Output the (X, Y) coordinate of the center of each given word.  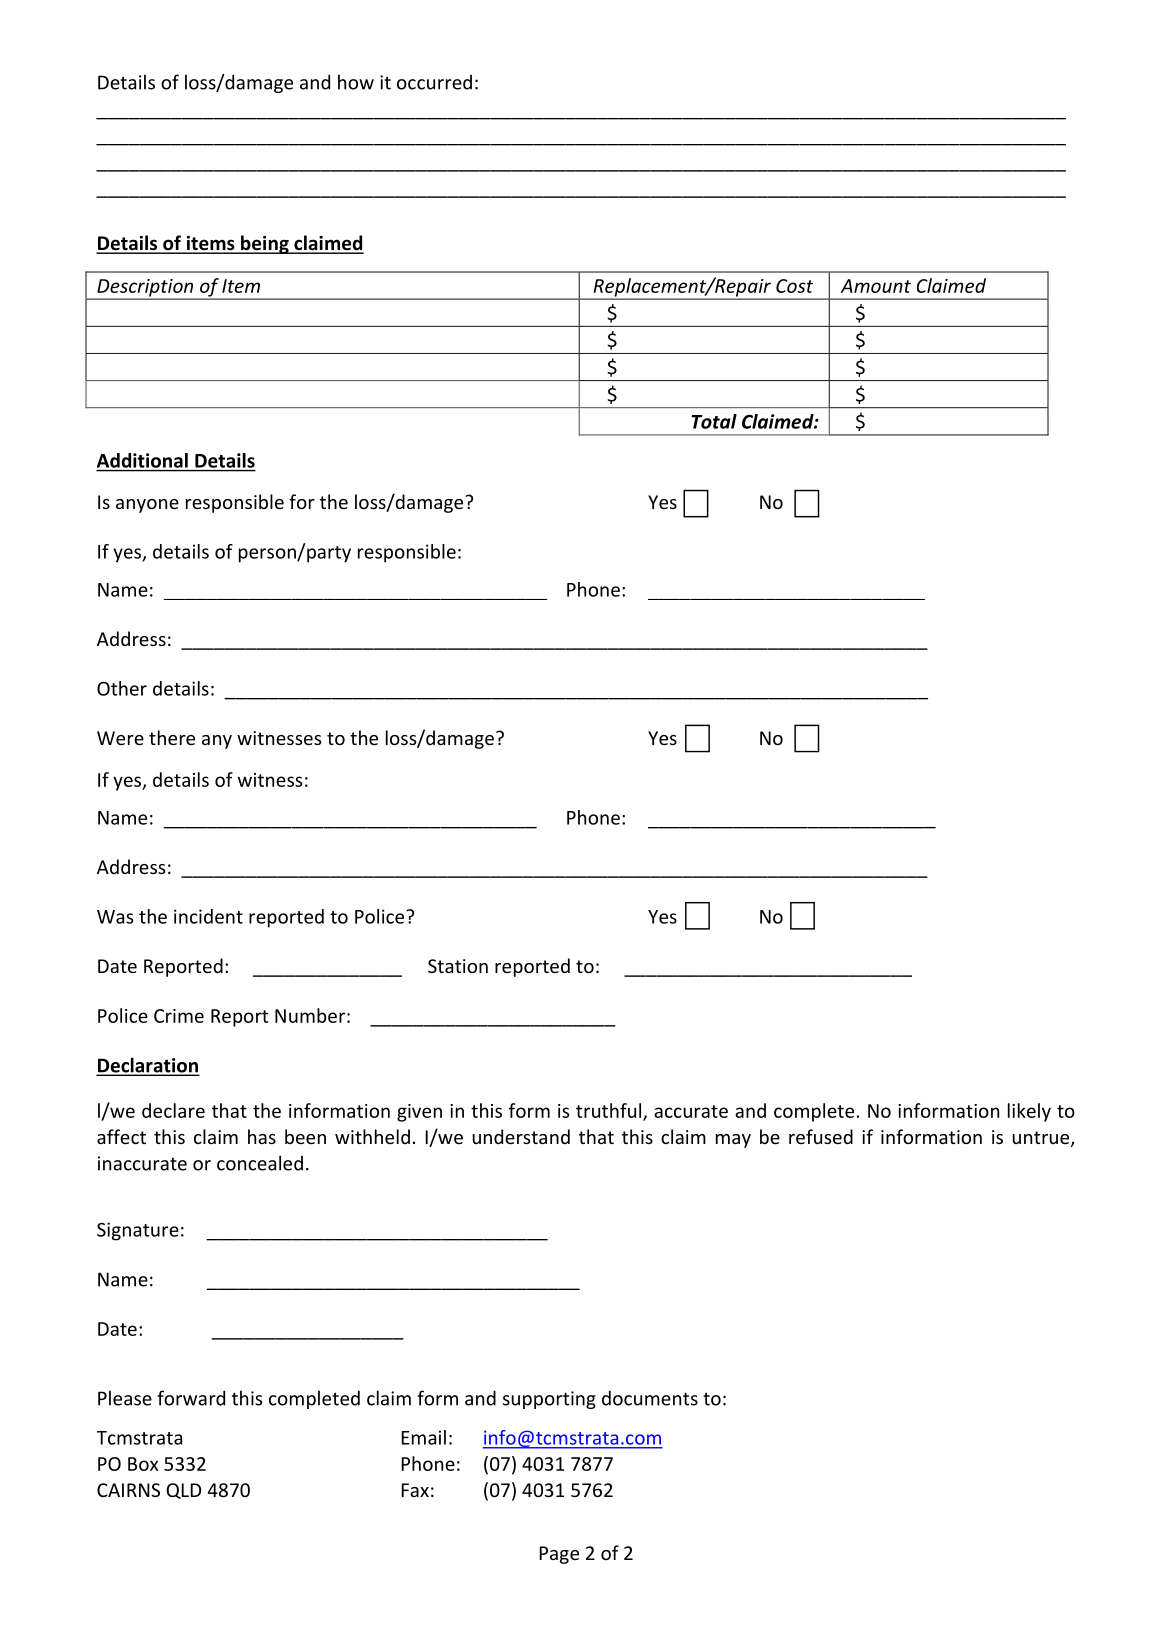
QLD (183, 1491)
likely (1029, 1112)
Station (458, 966)
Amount (876, 286)
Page (559, 1555)
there (172, 737)
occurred (434, 82)
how (356, 82)
